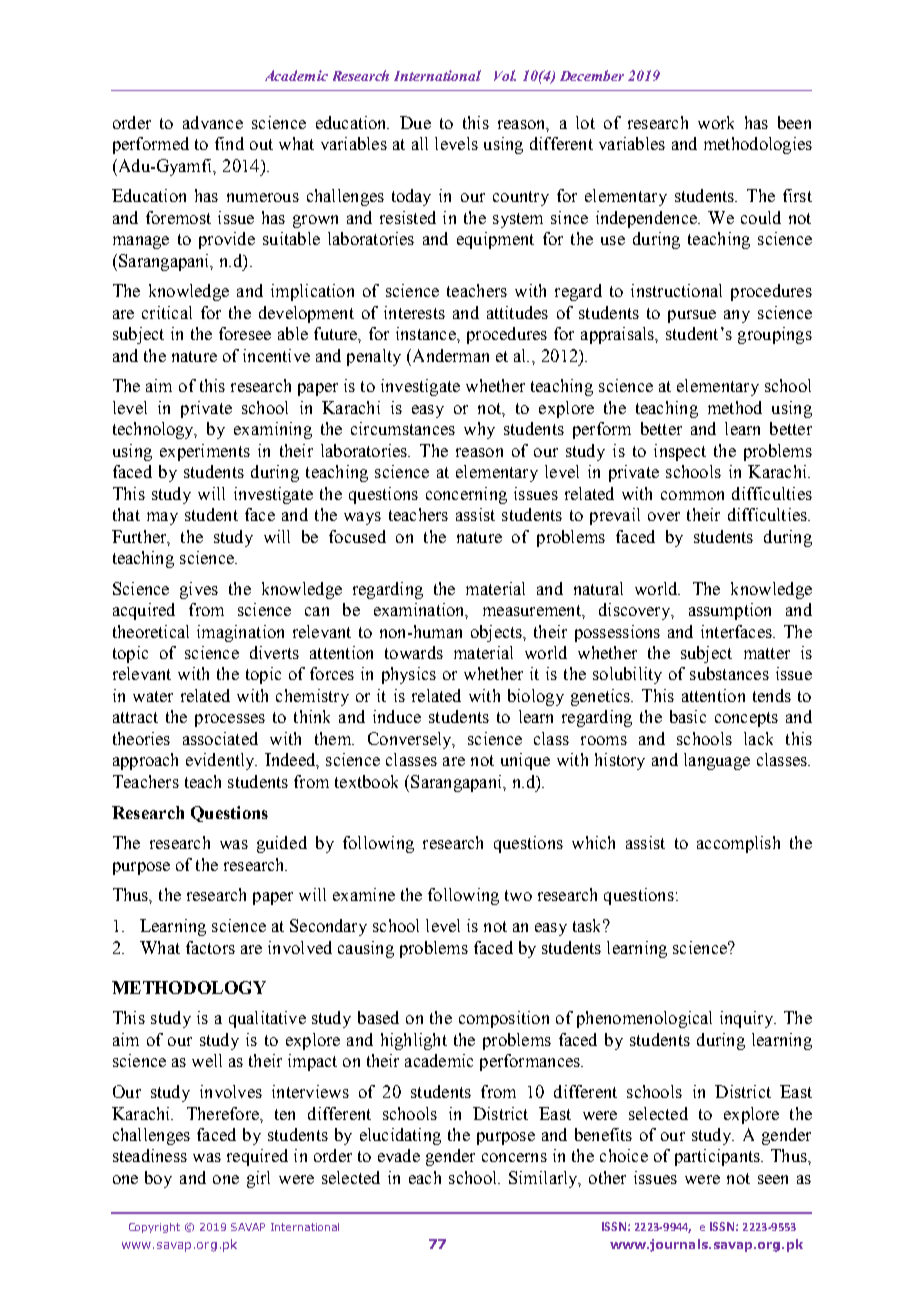 The height and width of the document is (1308, 924). I want to click on substances, so click(729, 673).
